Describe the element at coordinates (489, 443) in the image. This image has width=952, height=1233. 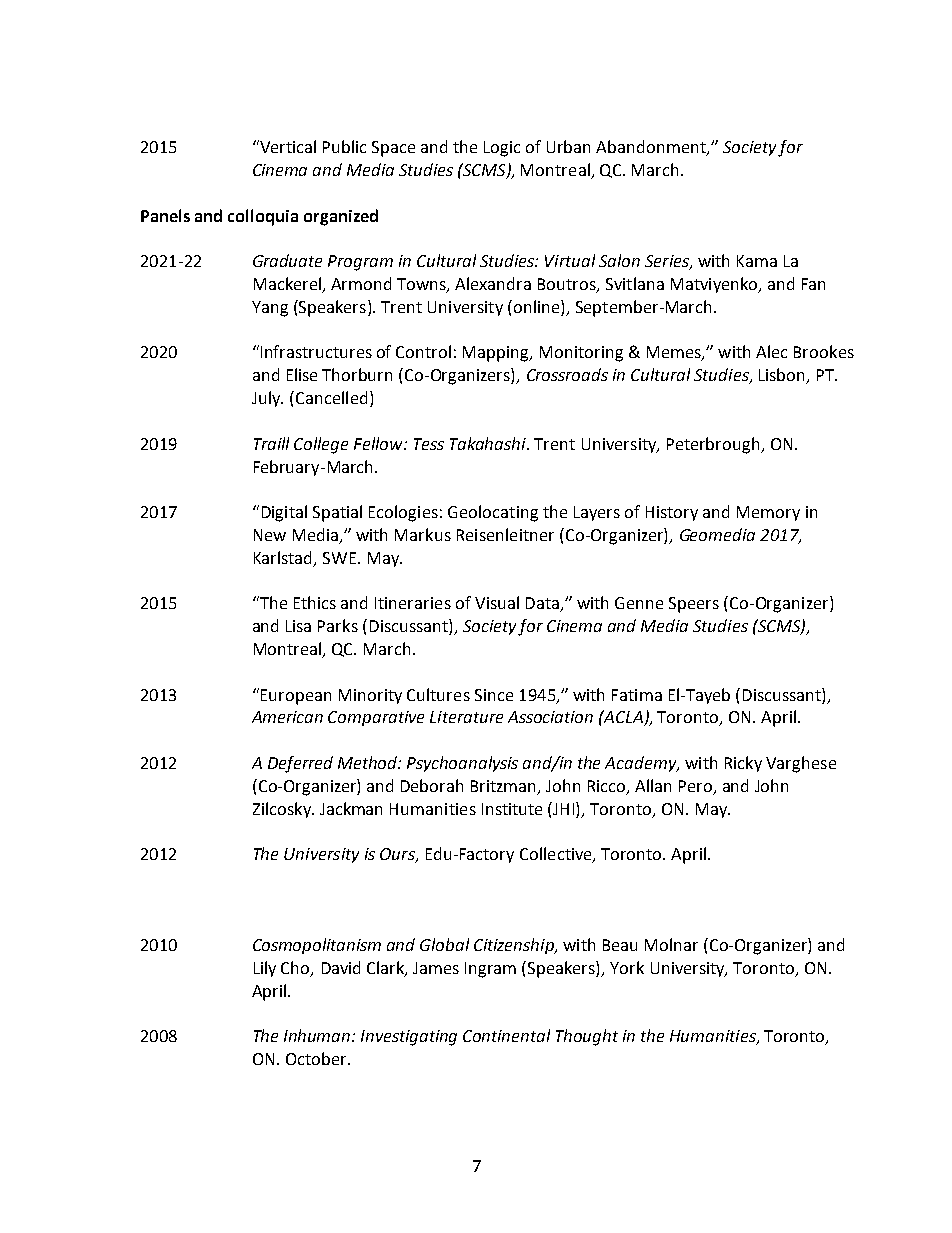
I see `Takahashi` at that location.
